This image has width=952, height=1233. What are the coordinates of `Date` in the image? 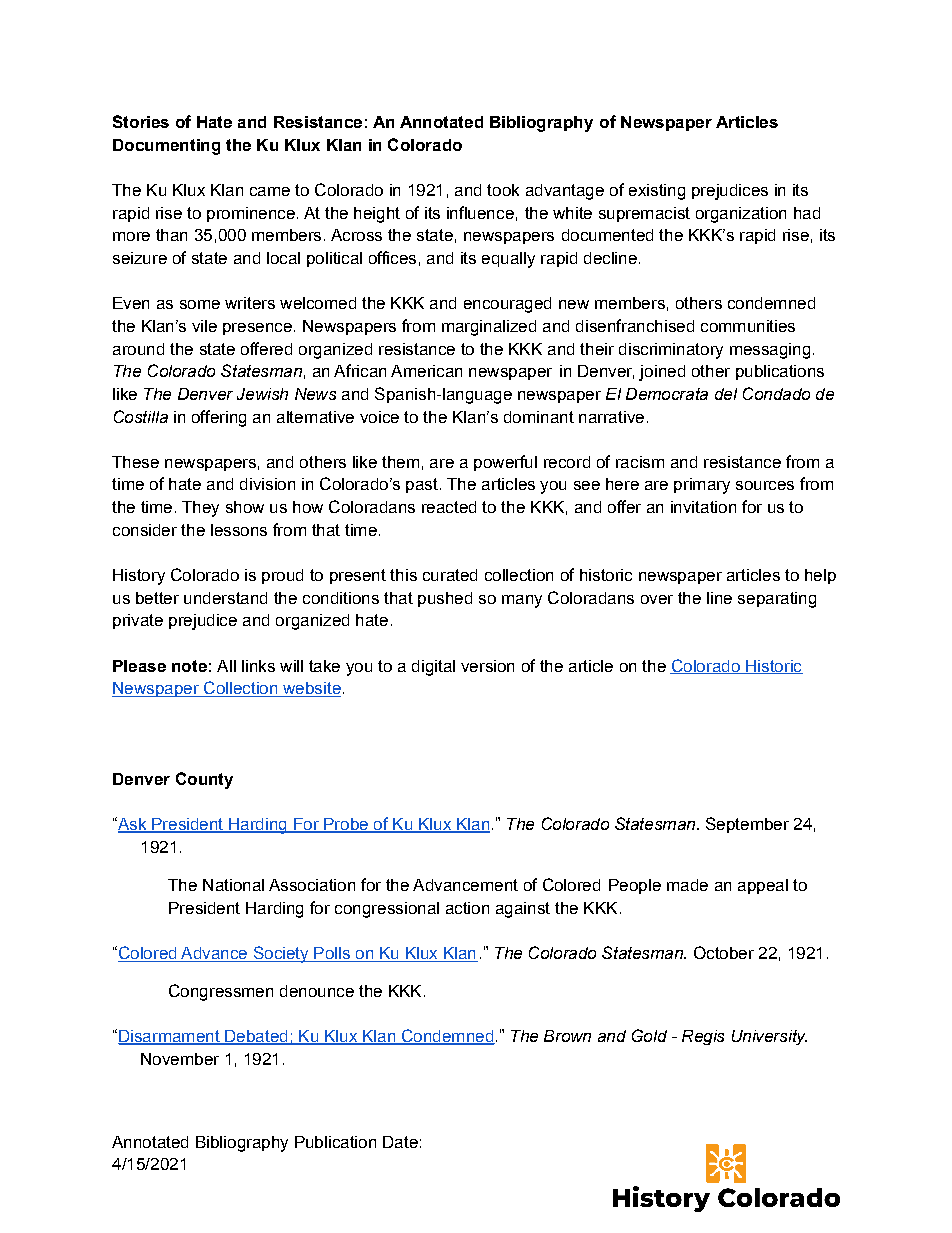 It's located at (400, 1142).
